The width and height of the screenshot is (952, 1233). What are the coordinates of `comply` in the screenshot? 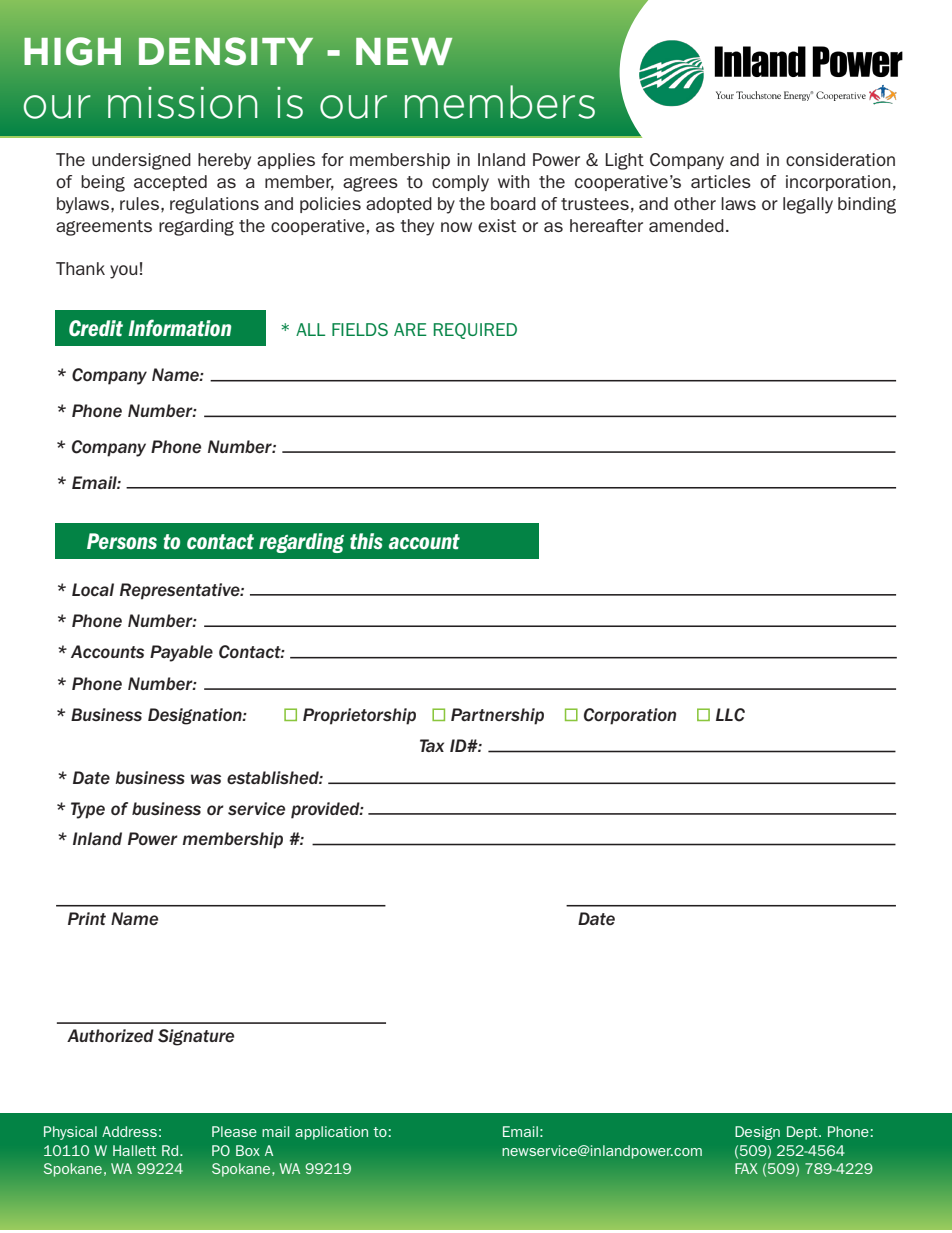 It's located at (460, 183).
